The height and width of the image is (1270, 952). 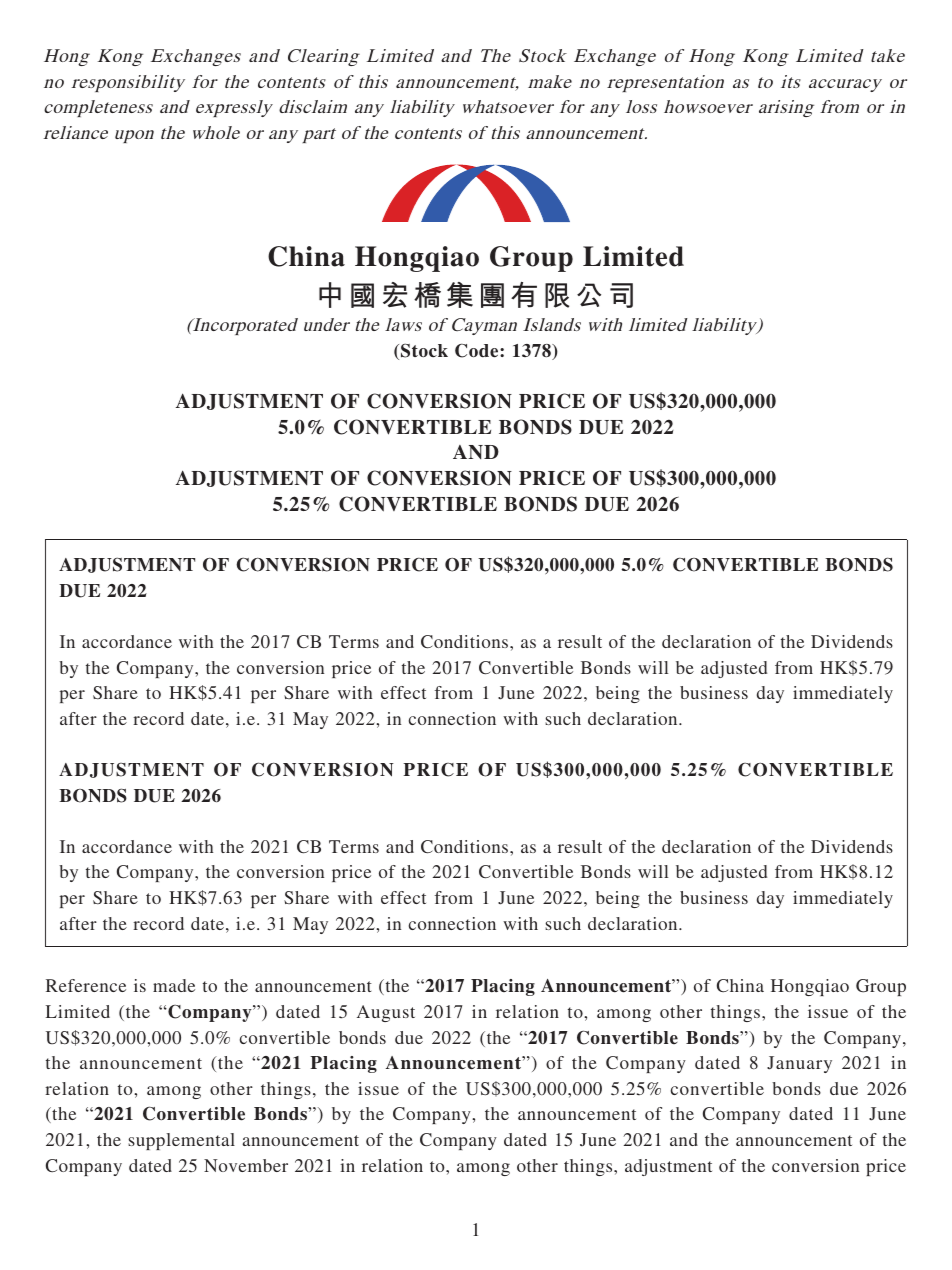 I want to click on January, so click(x=799, y=1064).
